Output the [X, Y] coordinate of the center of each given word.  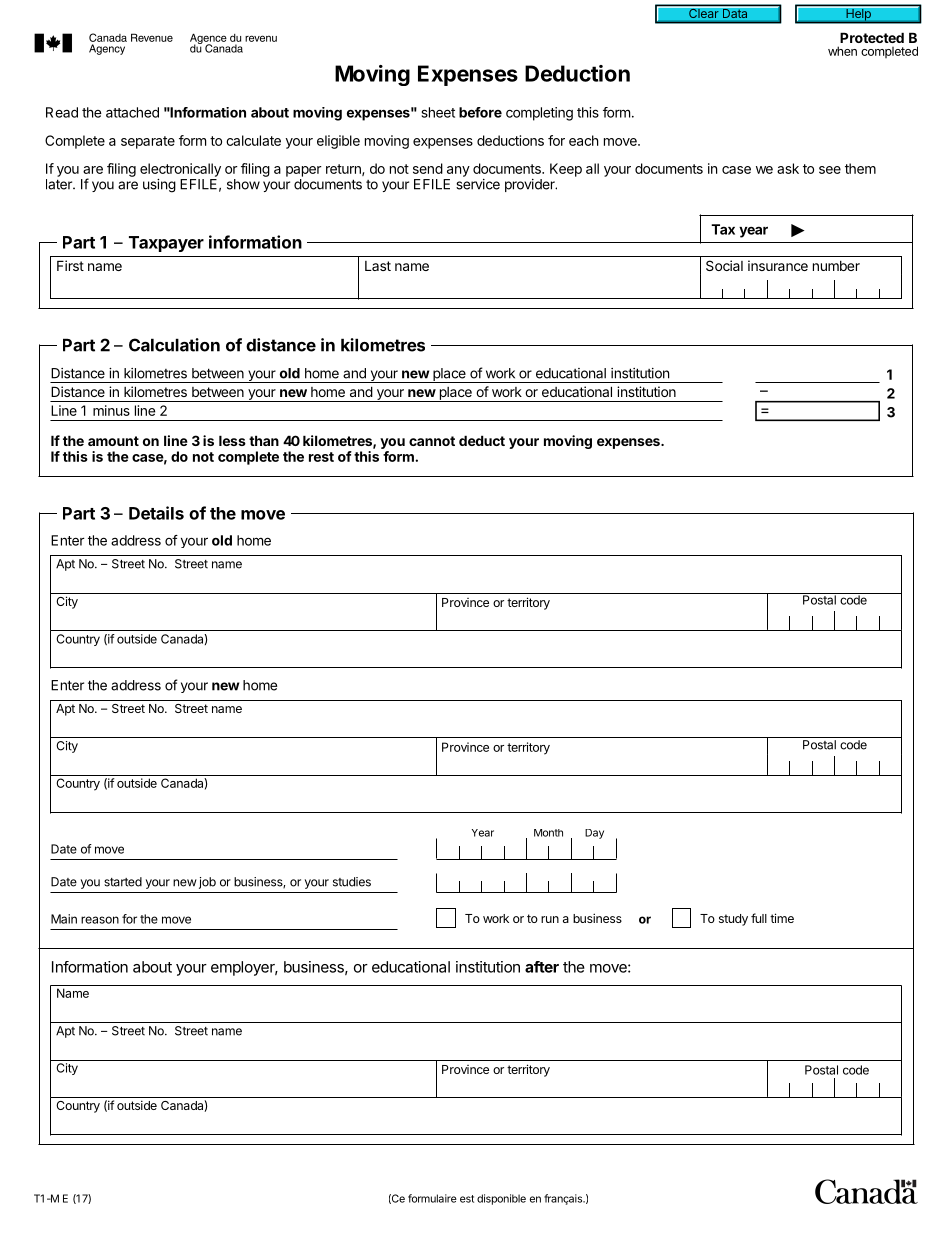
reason [100, 920]
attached [132, 112]
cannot [432, 441]
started [123, 882]
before [480, 112]
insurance [778, 265]
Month [548, 833]
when [842, 51]
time [782, 918]
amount [113, 441]
